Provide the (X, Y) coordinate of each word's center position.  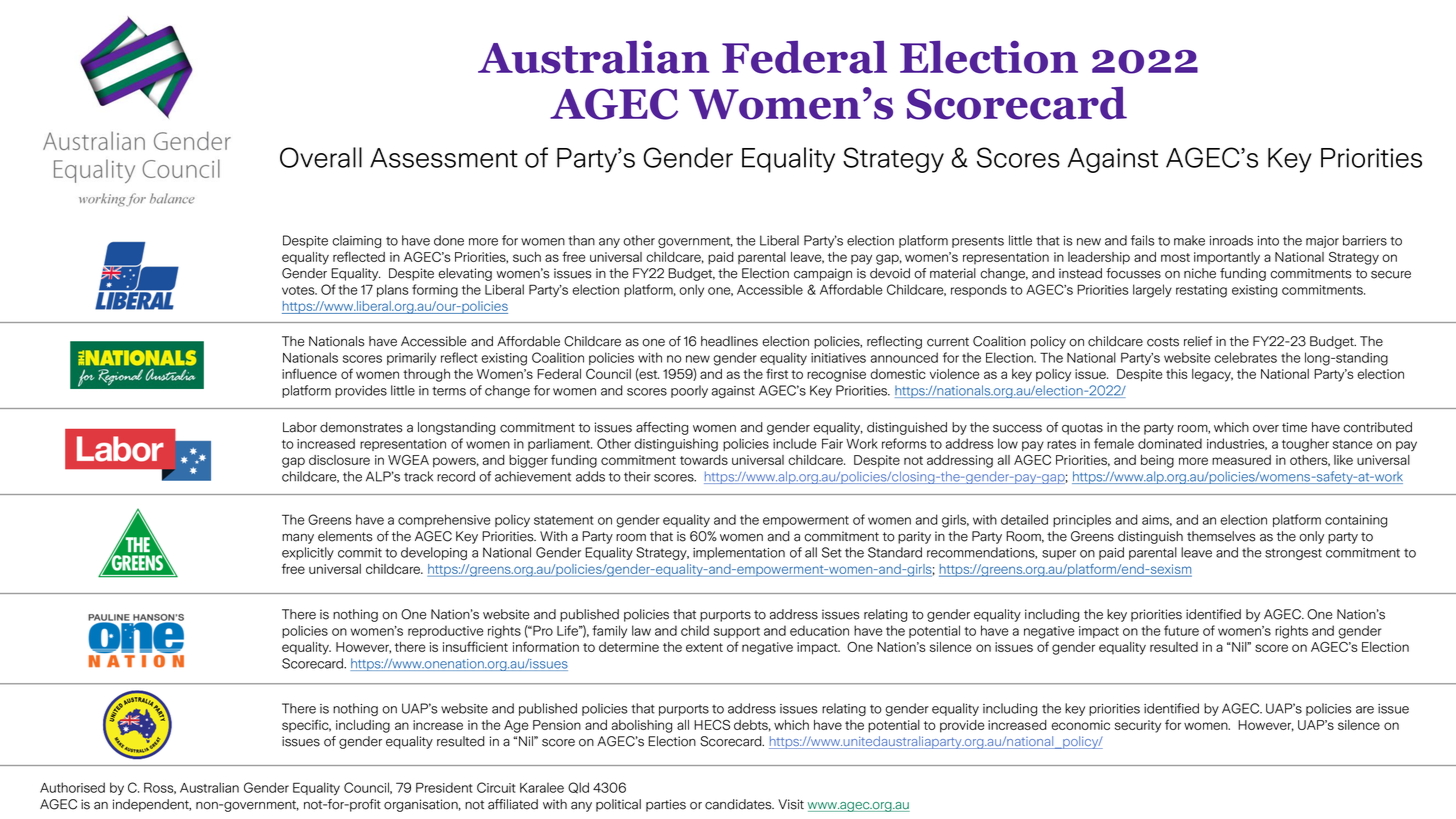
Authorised (72, 787)
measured (1241, 460)
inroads (1231, 240)
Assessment (444, 158)
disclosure (339, 460)
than (581, 240)
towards (704, 460)
